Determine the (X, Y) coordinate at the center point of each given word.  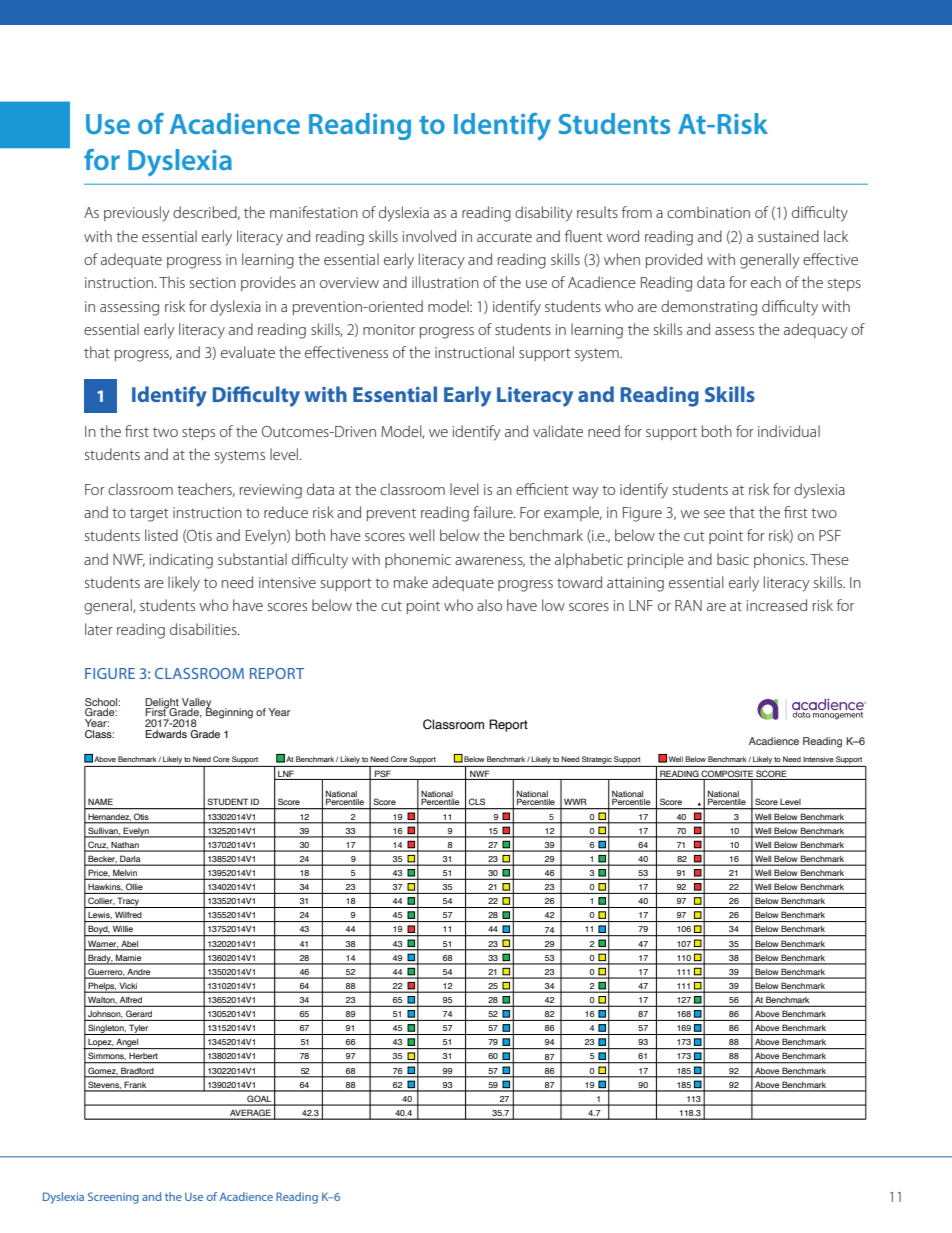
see (714, 514)
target (149, 515)
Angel (128, 1044)
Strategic (597, 760)
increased (777, 605)
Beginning (229, 712)
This (172, 282)
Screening (113, 1198)
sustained (788, 236)
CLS (477, 801)
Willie (123, 929)
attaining (635, 584)
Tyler (139, 1029)
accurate (504, 237)
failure (494, 512)
